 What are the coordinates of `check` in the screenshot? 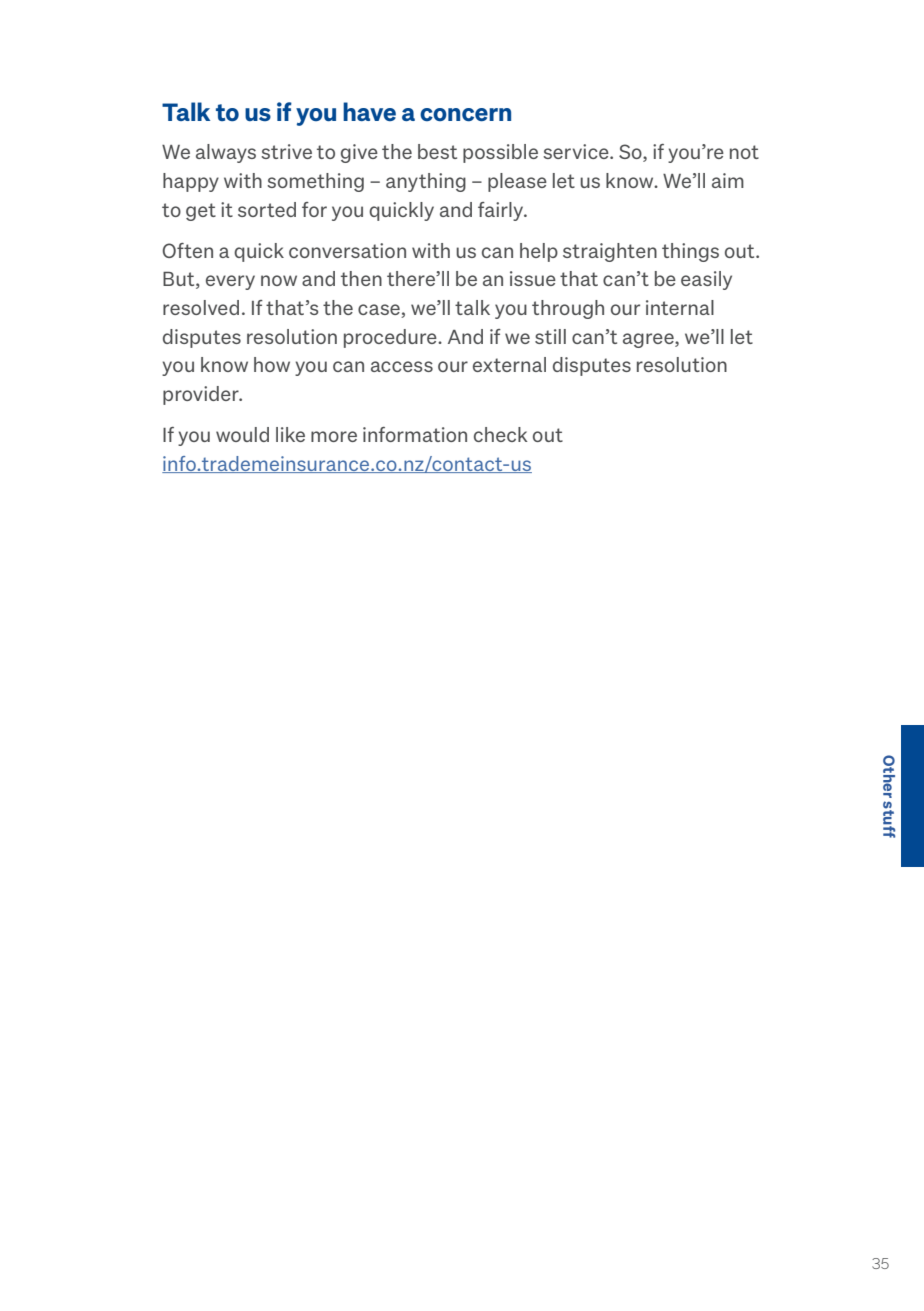 It's located at (501, 434).
